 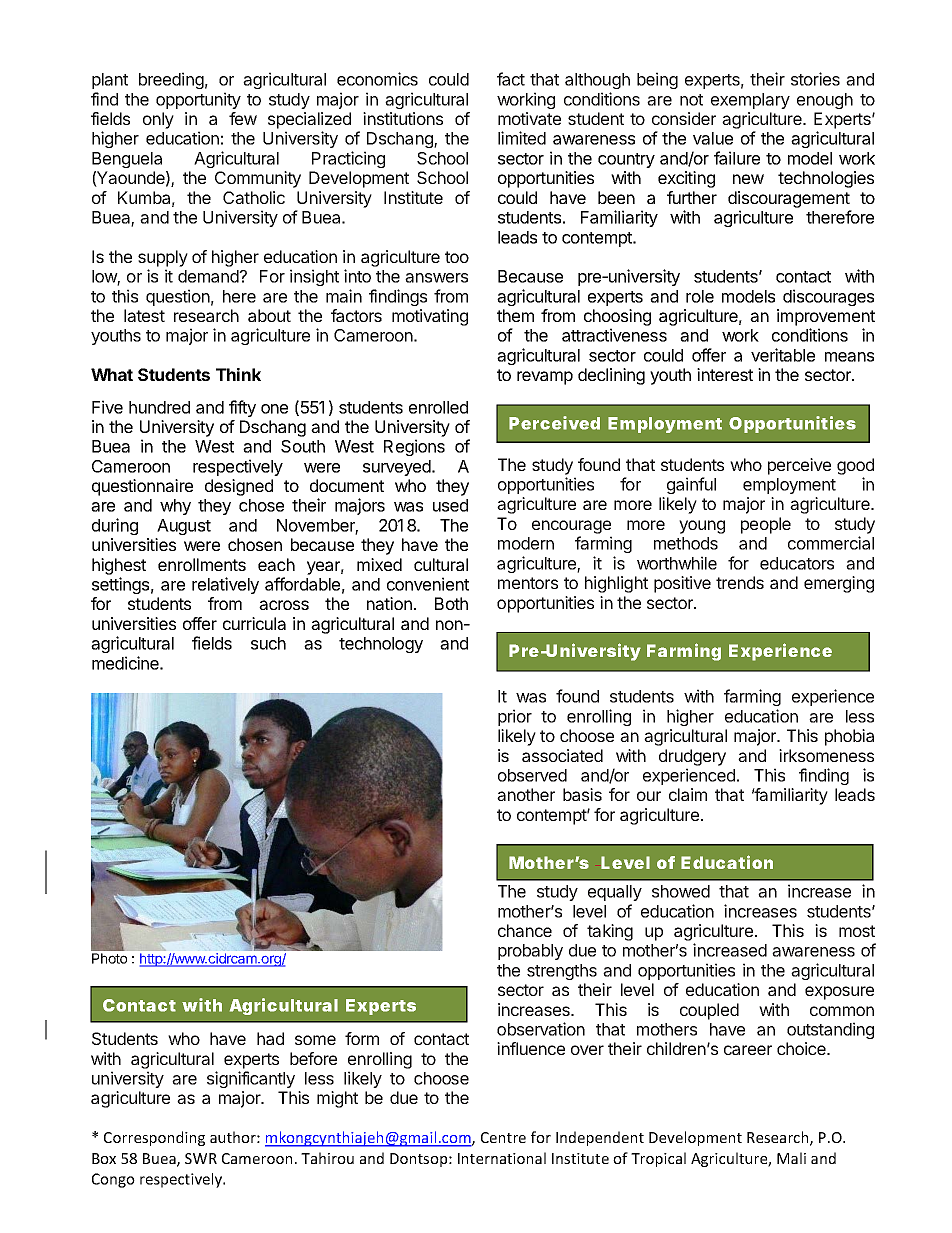 I want to click on opportunity, so click(x=198, y=100).
